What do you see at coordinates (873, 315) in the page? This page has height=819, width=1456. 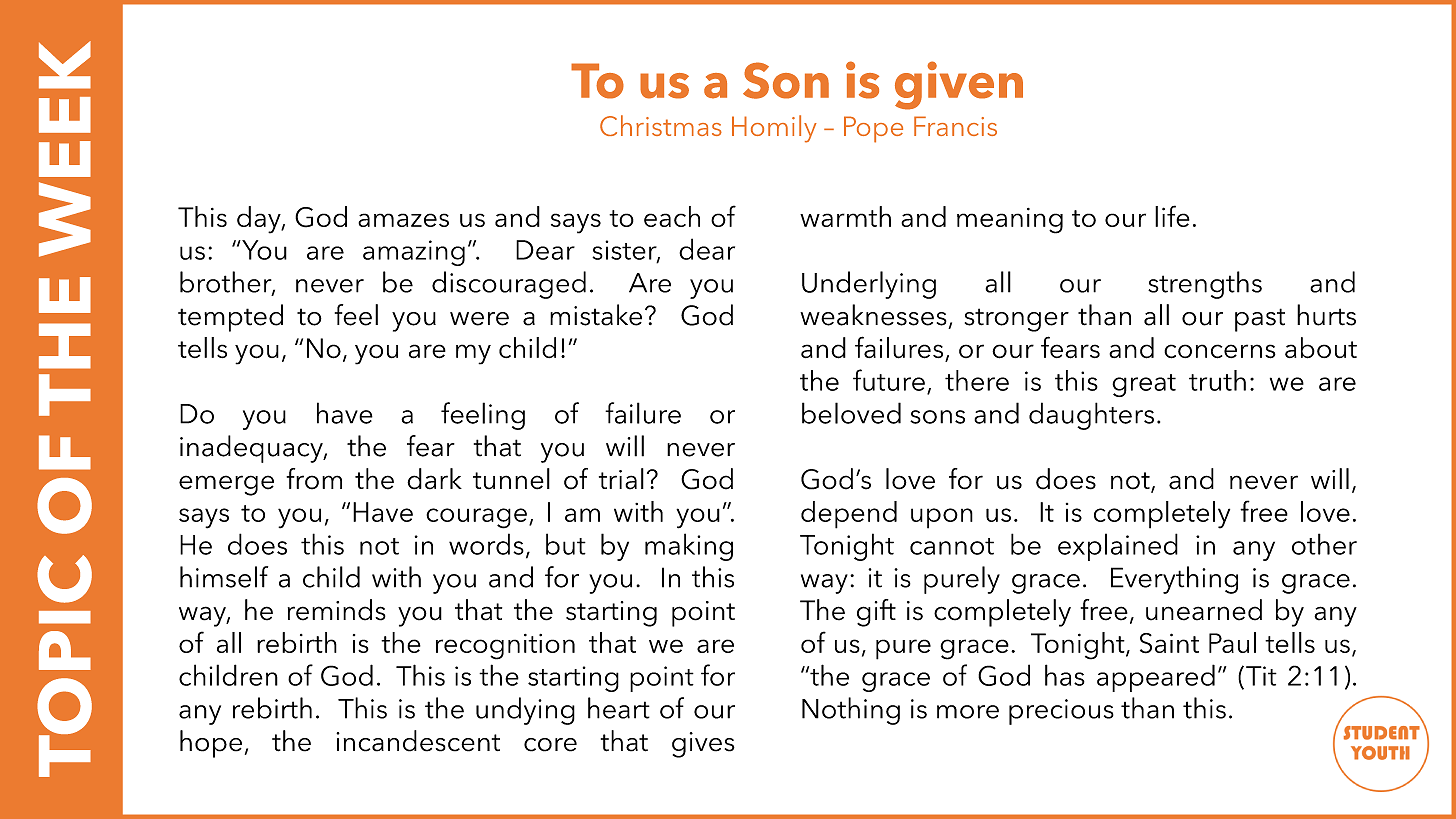 I see `weaknesses` at bounding box center [873, 315].
